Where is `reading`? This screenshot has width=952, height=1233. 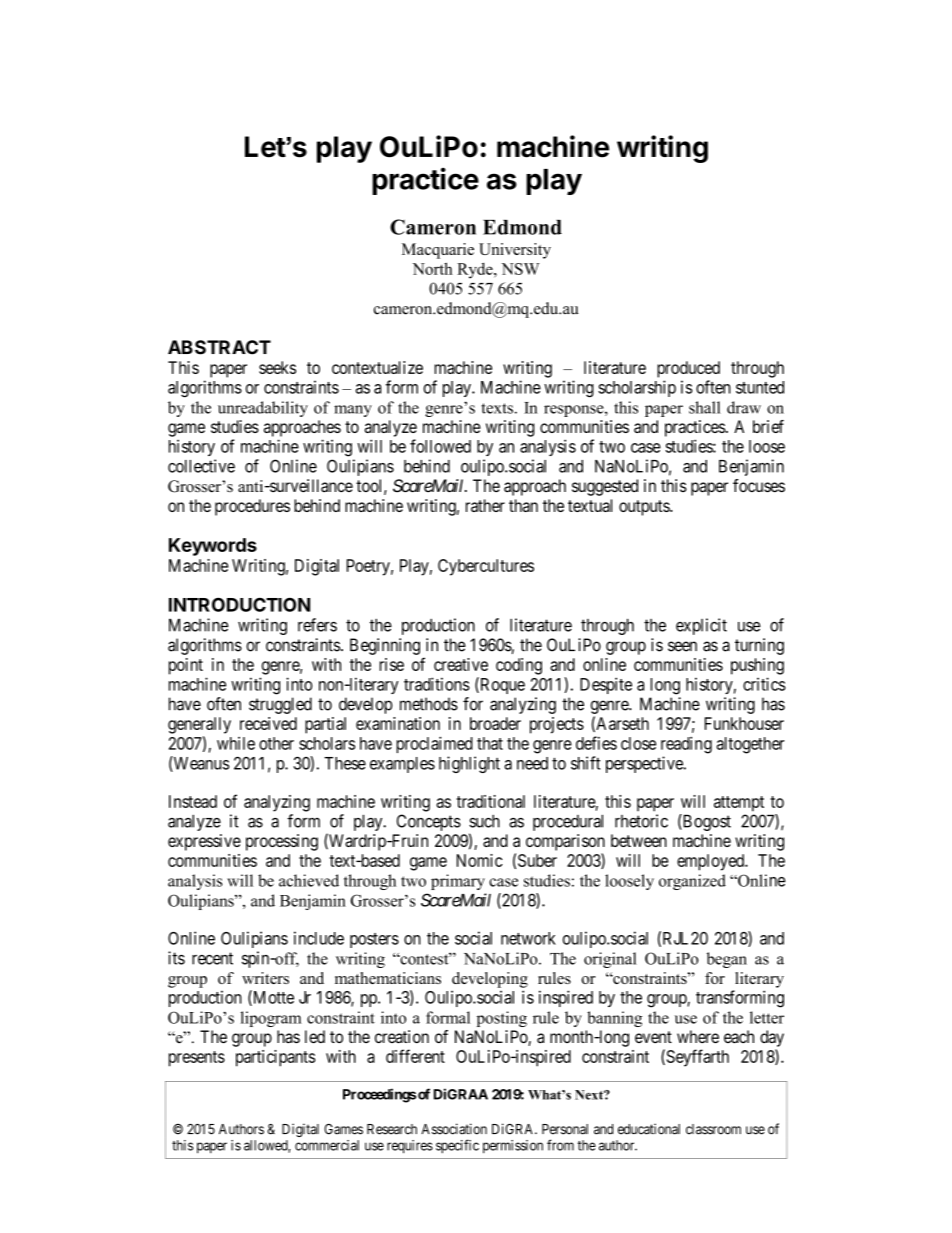 reading is located at coordinates (686, 745).
